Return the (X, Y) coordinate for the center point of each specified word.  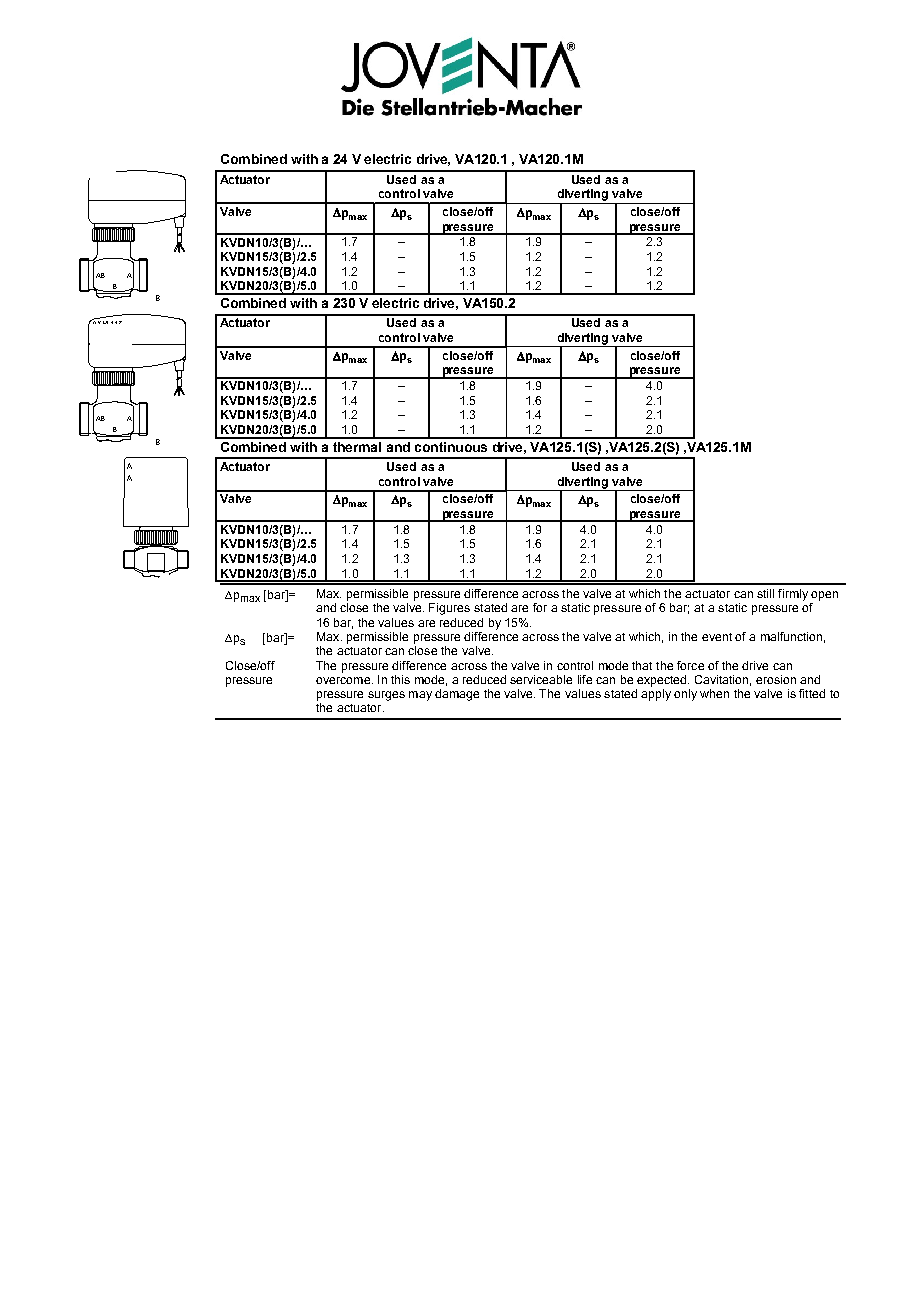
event (717, 637)
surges (386, 696)
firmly (793, 595)
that (642, 665)
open (824, 596)
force (690, 665)
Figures (449, 609)
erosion (776, 679)
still (765, 593)
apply (656, 695)
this (400, 679)
